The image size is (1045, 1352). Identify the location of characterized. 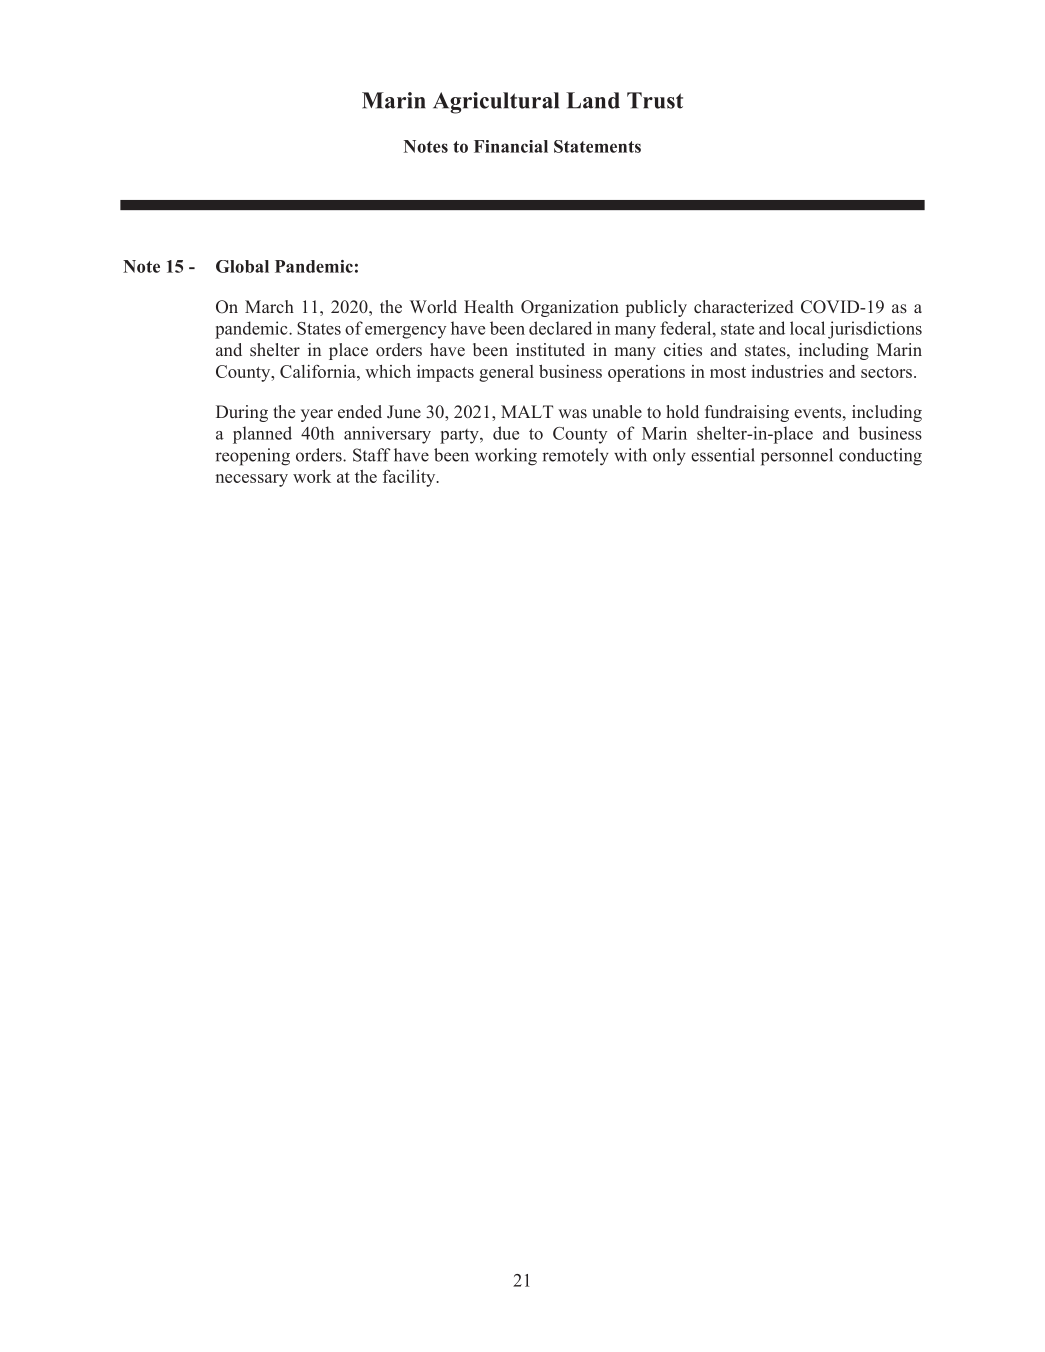
(744, 307).
